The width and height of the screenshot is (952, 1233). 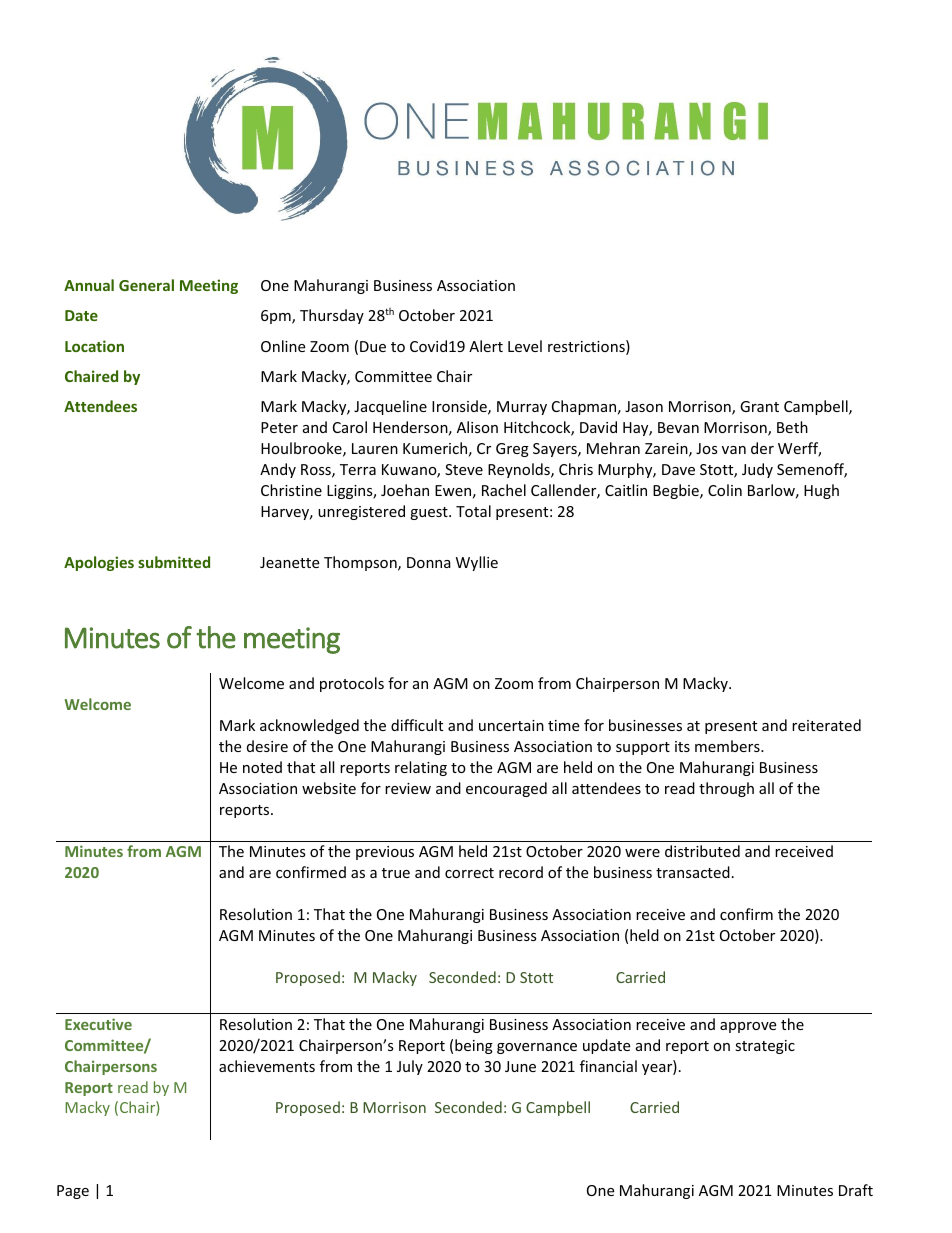 What do you see at coordinates (725, 490) in the screenshot?
I see `Colin` at bounding box center [725, 490].
